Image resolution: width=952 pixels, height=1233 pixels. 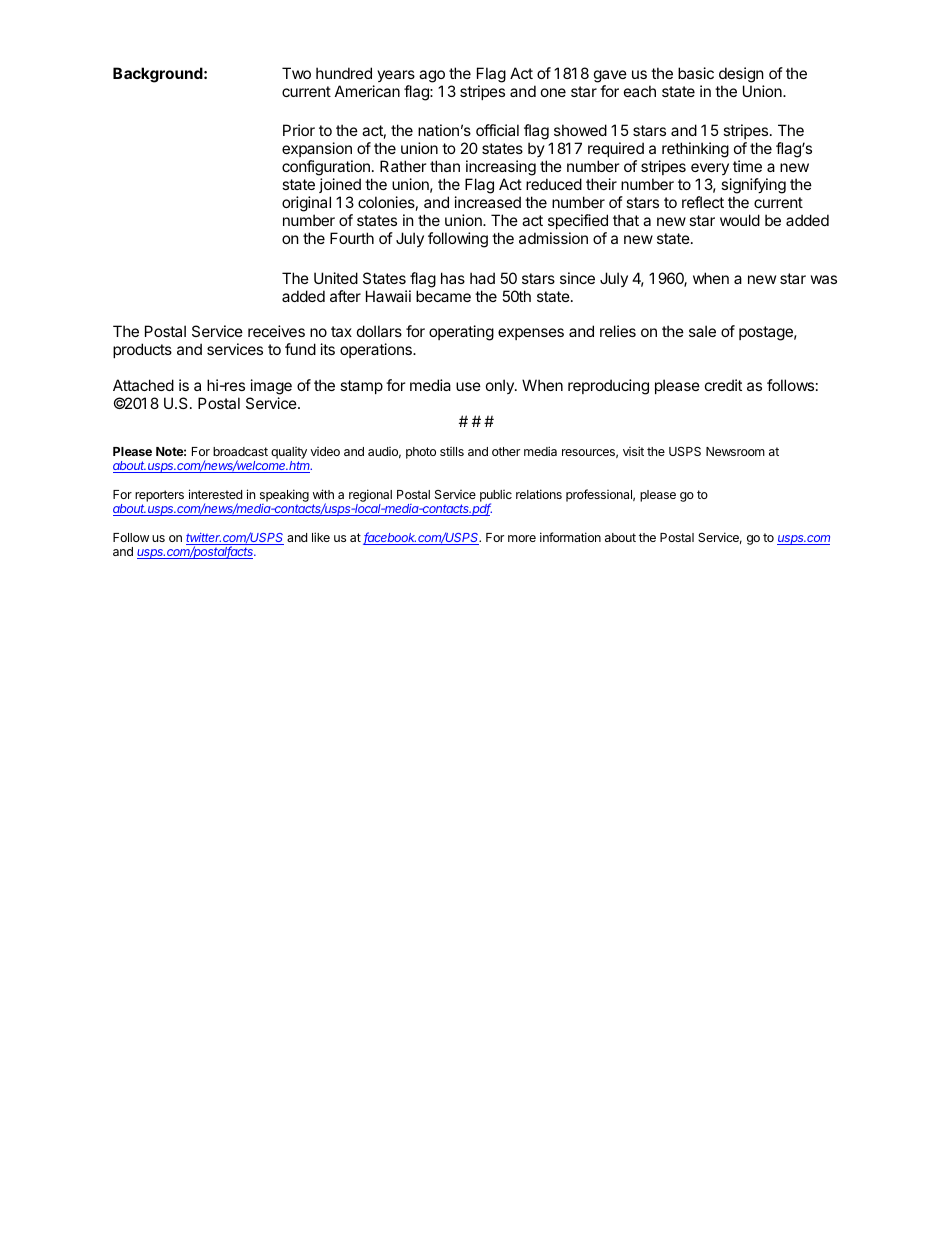 I want to click on design, so click(x=741, y=75).
